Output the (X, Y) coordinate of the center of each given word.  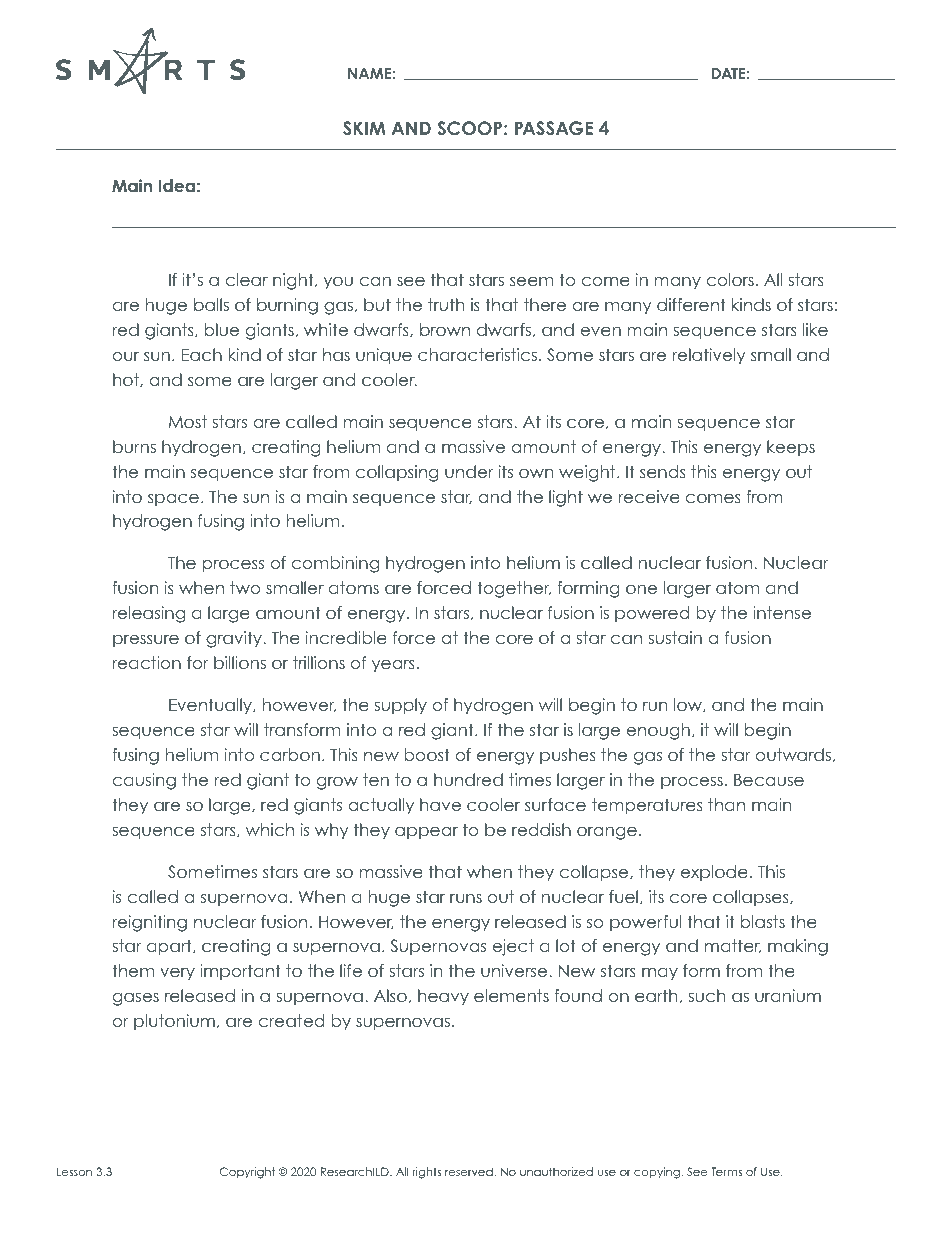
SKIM (364, 128)
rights (427, 1173)
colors (730, 279)
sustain (675, 637)
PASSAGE (554, 128)
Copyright (247, 1173)
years (393, 666)
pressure (146, 641)
